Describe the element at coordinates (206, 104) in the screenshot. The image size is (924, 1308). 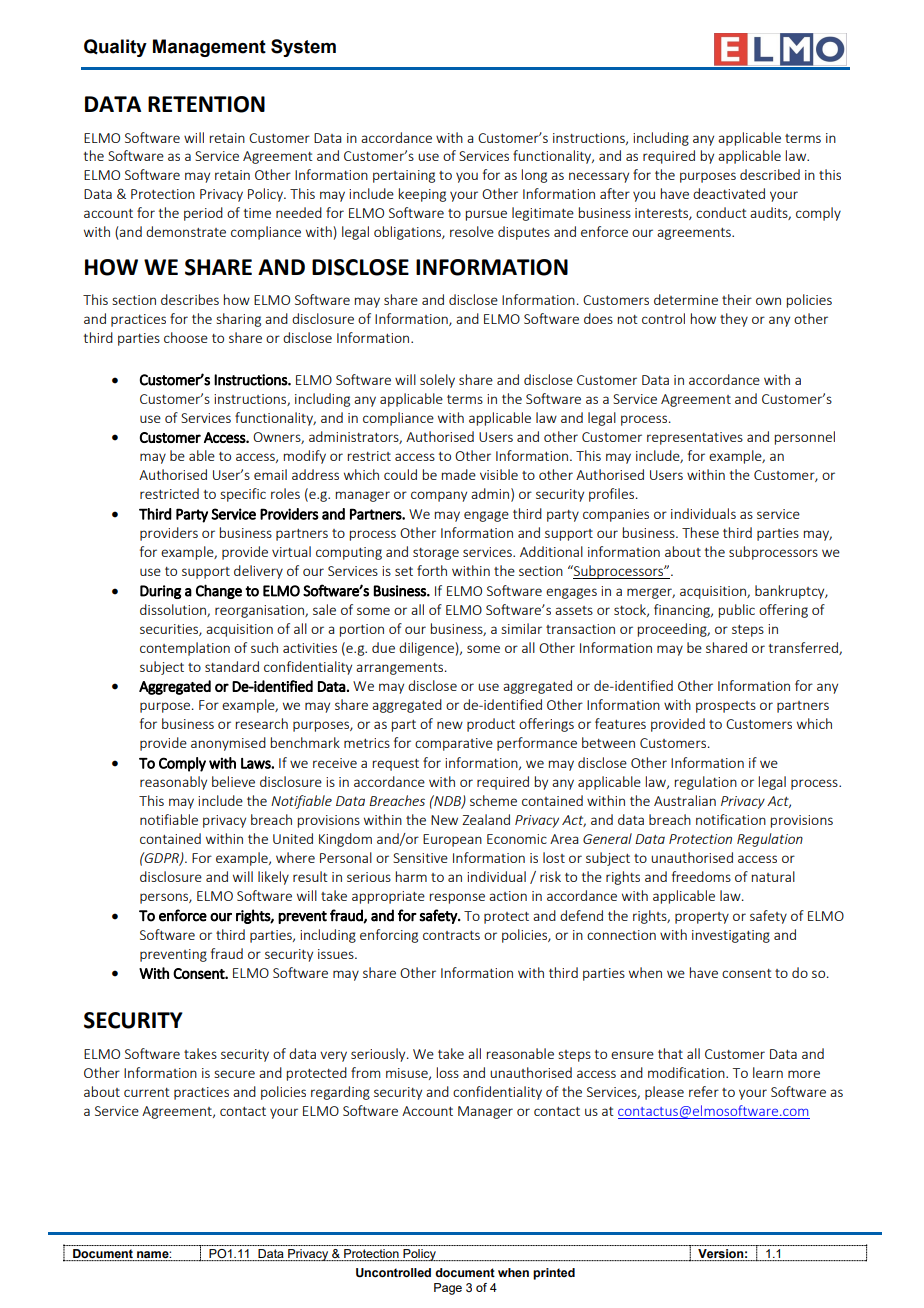
I see `RETENTION` at that location.
